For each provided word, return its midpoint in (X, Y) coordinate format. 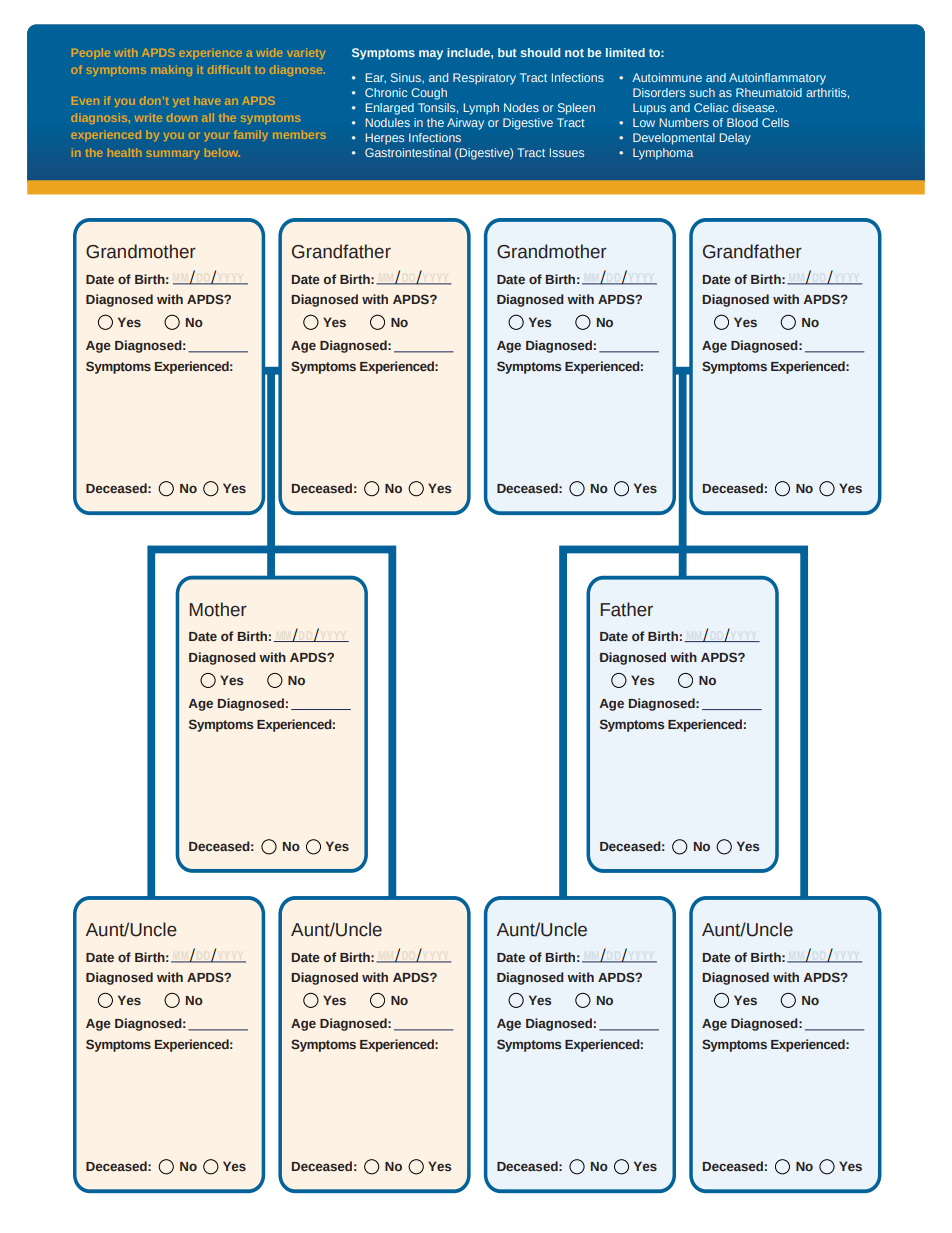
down (182, 117)
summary (173, 154)
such (702, 92)
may (431, 55)
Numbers (684, 122)
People (91, 53)
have (208, 100)
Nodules (388, 122)
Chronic (386, 92)
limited (625, 52)
